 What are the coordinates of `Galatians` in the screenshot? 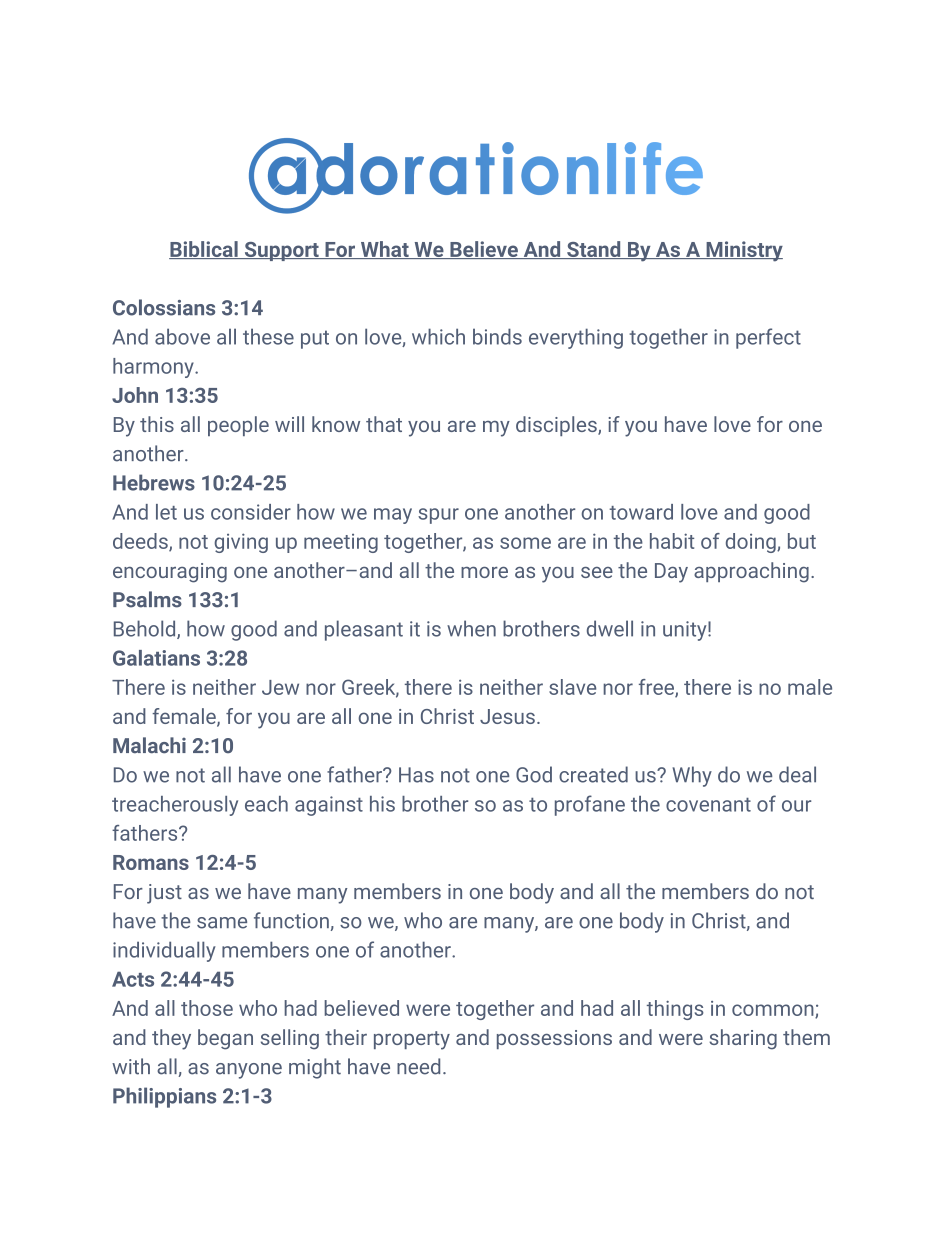 It's located at (156, 658).
